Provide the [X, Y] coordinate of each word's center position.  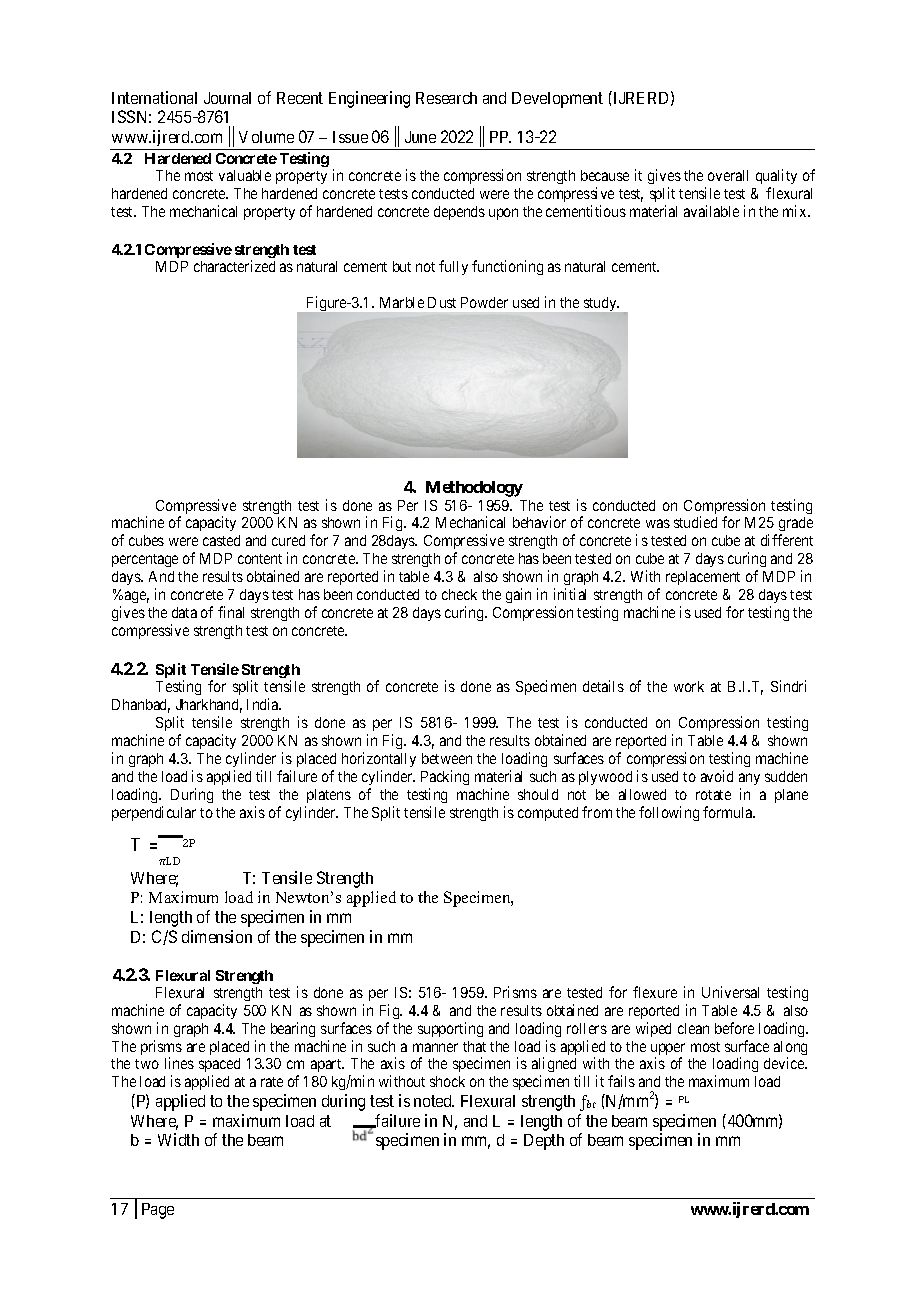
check [459, 594]
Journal [227, 98]
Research [446, 98]
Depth [544, 1142]
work [689, 686]
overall [728, 175]
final [231, 612]
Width [178, 1139]
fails [621, 1081]
